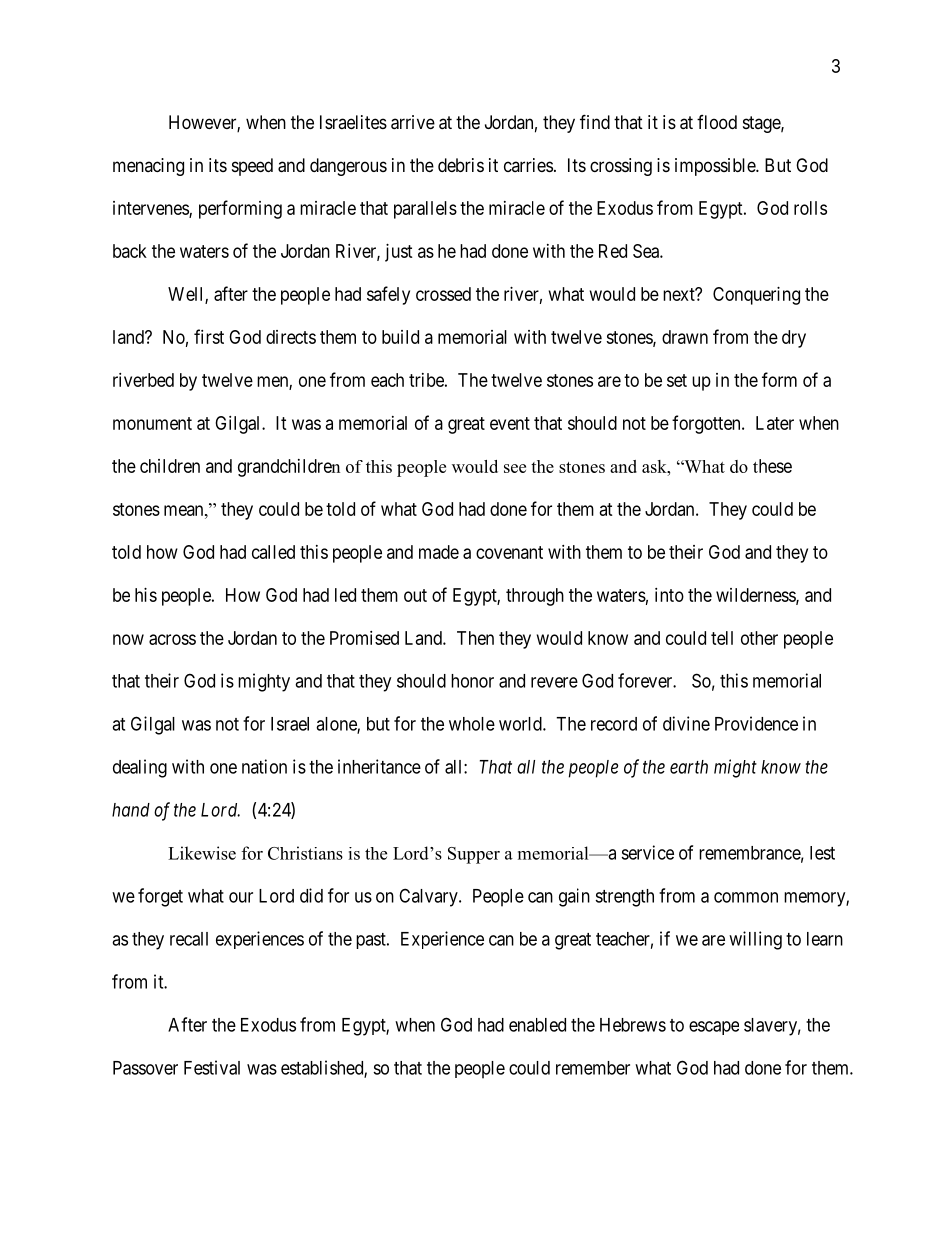 This page has width=952, height=1233. I want to click on through, so click(535, 597).
